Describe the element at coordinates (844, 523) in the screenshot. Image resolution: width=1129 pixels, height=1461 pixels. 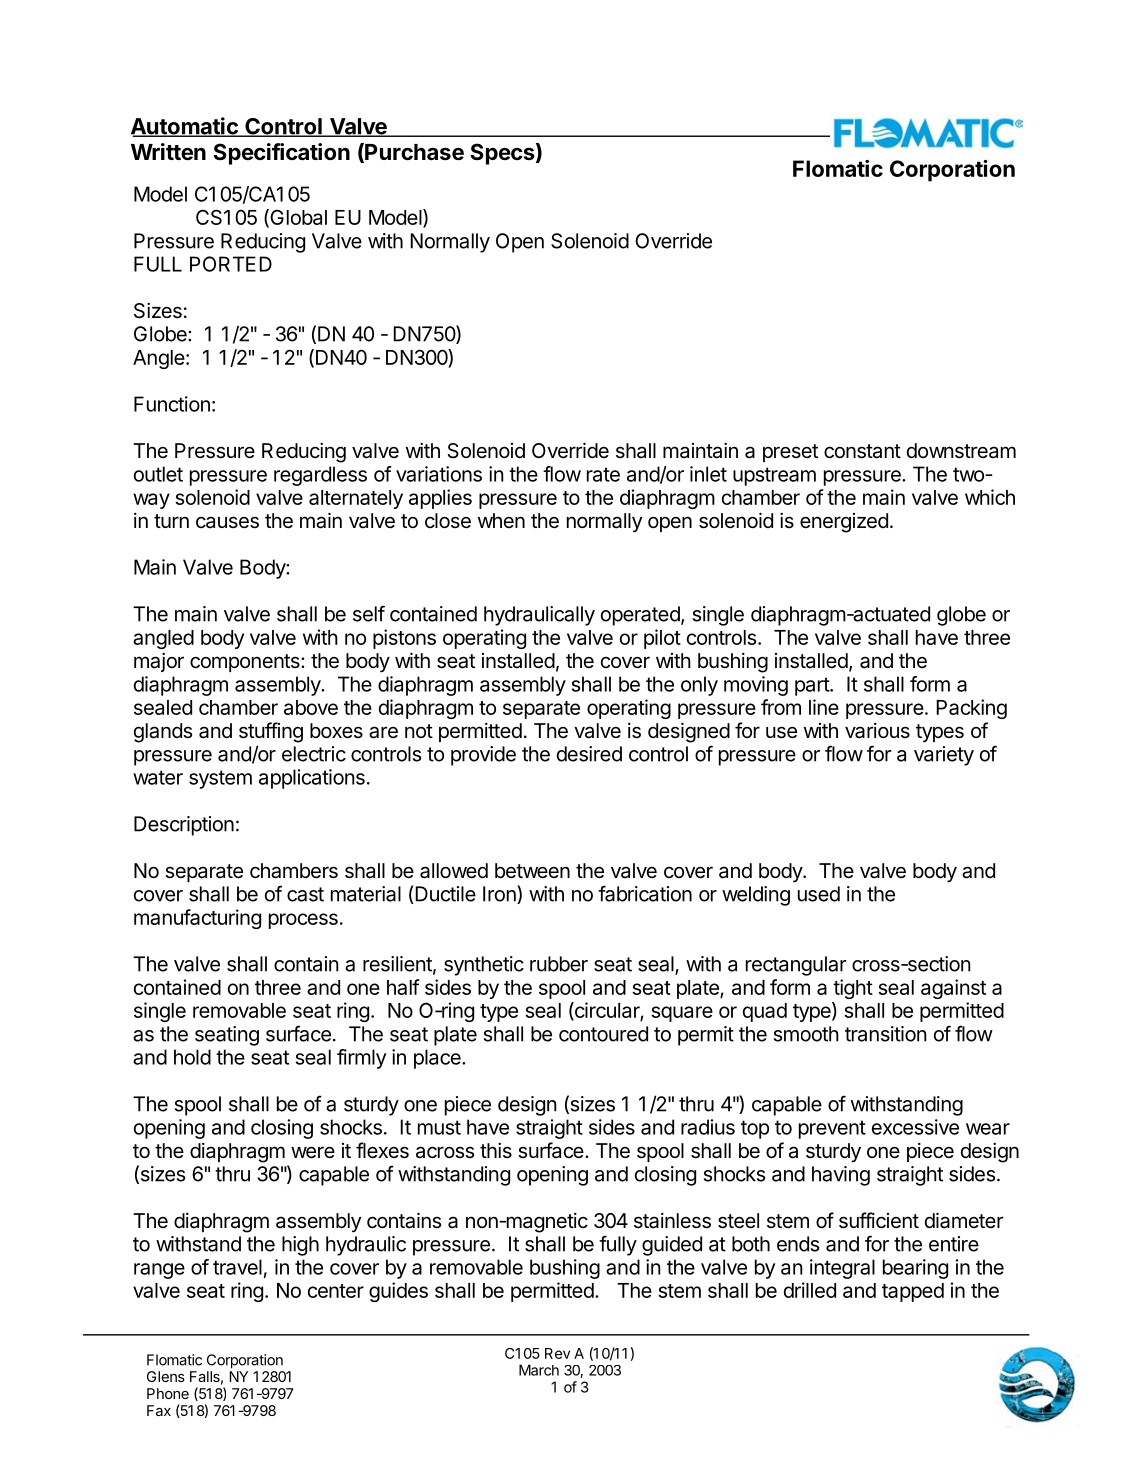
I see `energized` at that location.
